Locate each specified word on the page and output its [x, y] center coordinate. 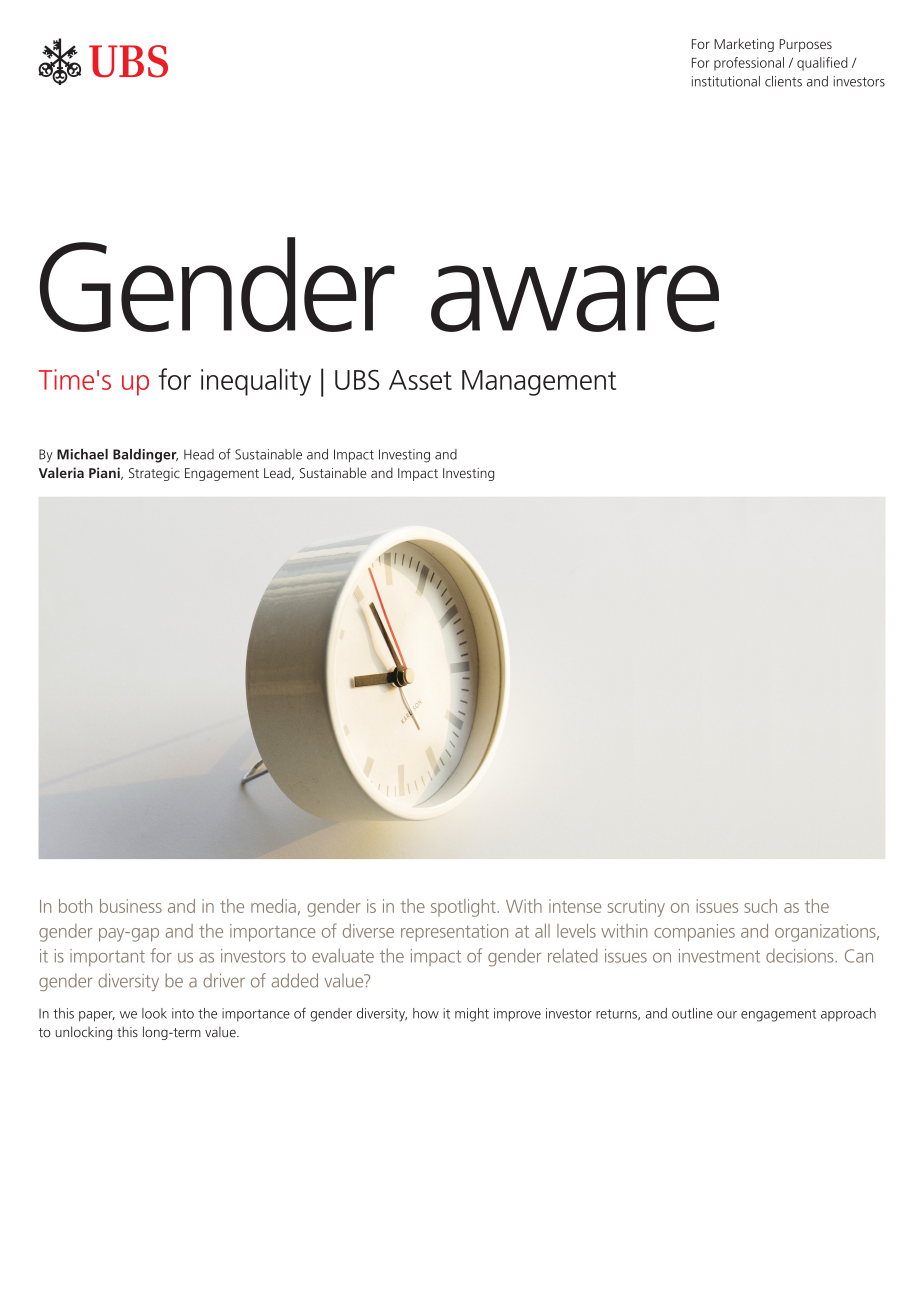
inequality [256, 382]
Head [199, 454]
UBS [357, 380]
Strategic [154, 474]
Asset [420, 380]
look [154, 1013]
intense [575, 906]
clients [783, 81]
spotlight [464, 908]
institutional [726, 81]
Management [539, 383]
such [760, 906]
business [131, 906]
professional [749, 64]
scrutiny [636, 908]
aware [575, 298]
